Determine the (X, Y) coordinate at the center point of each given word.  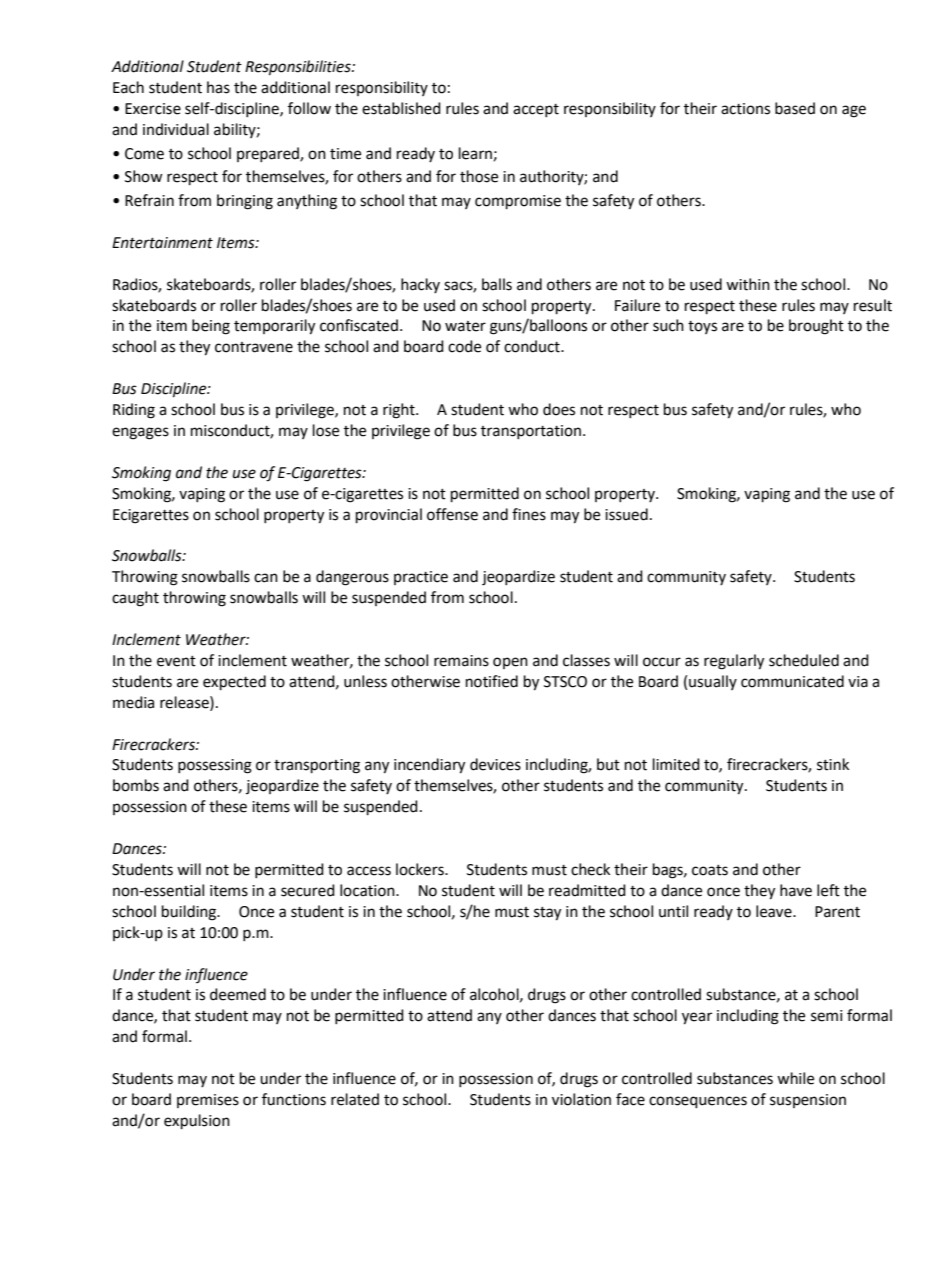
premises (208, 1101)
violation (581, 1099)
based (795, 108)
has (218, 87)
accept (536, 110)
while (795, 1078)
